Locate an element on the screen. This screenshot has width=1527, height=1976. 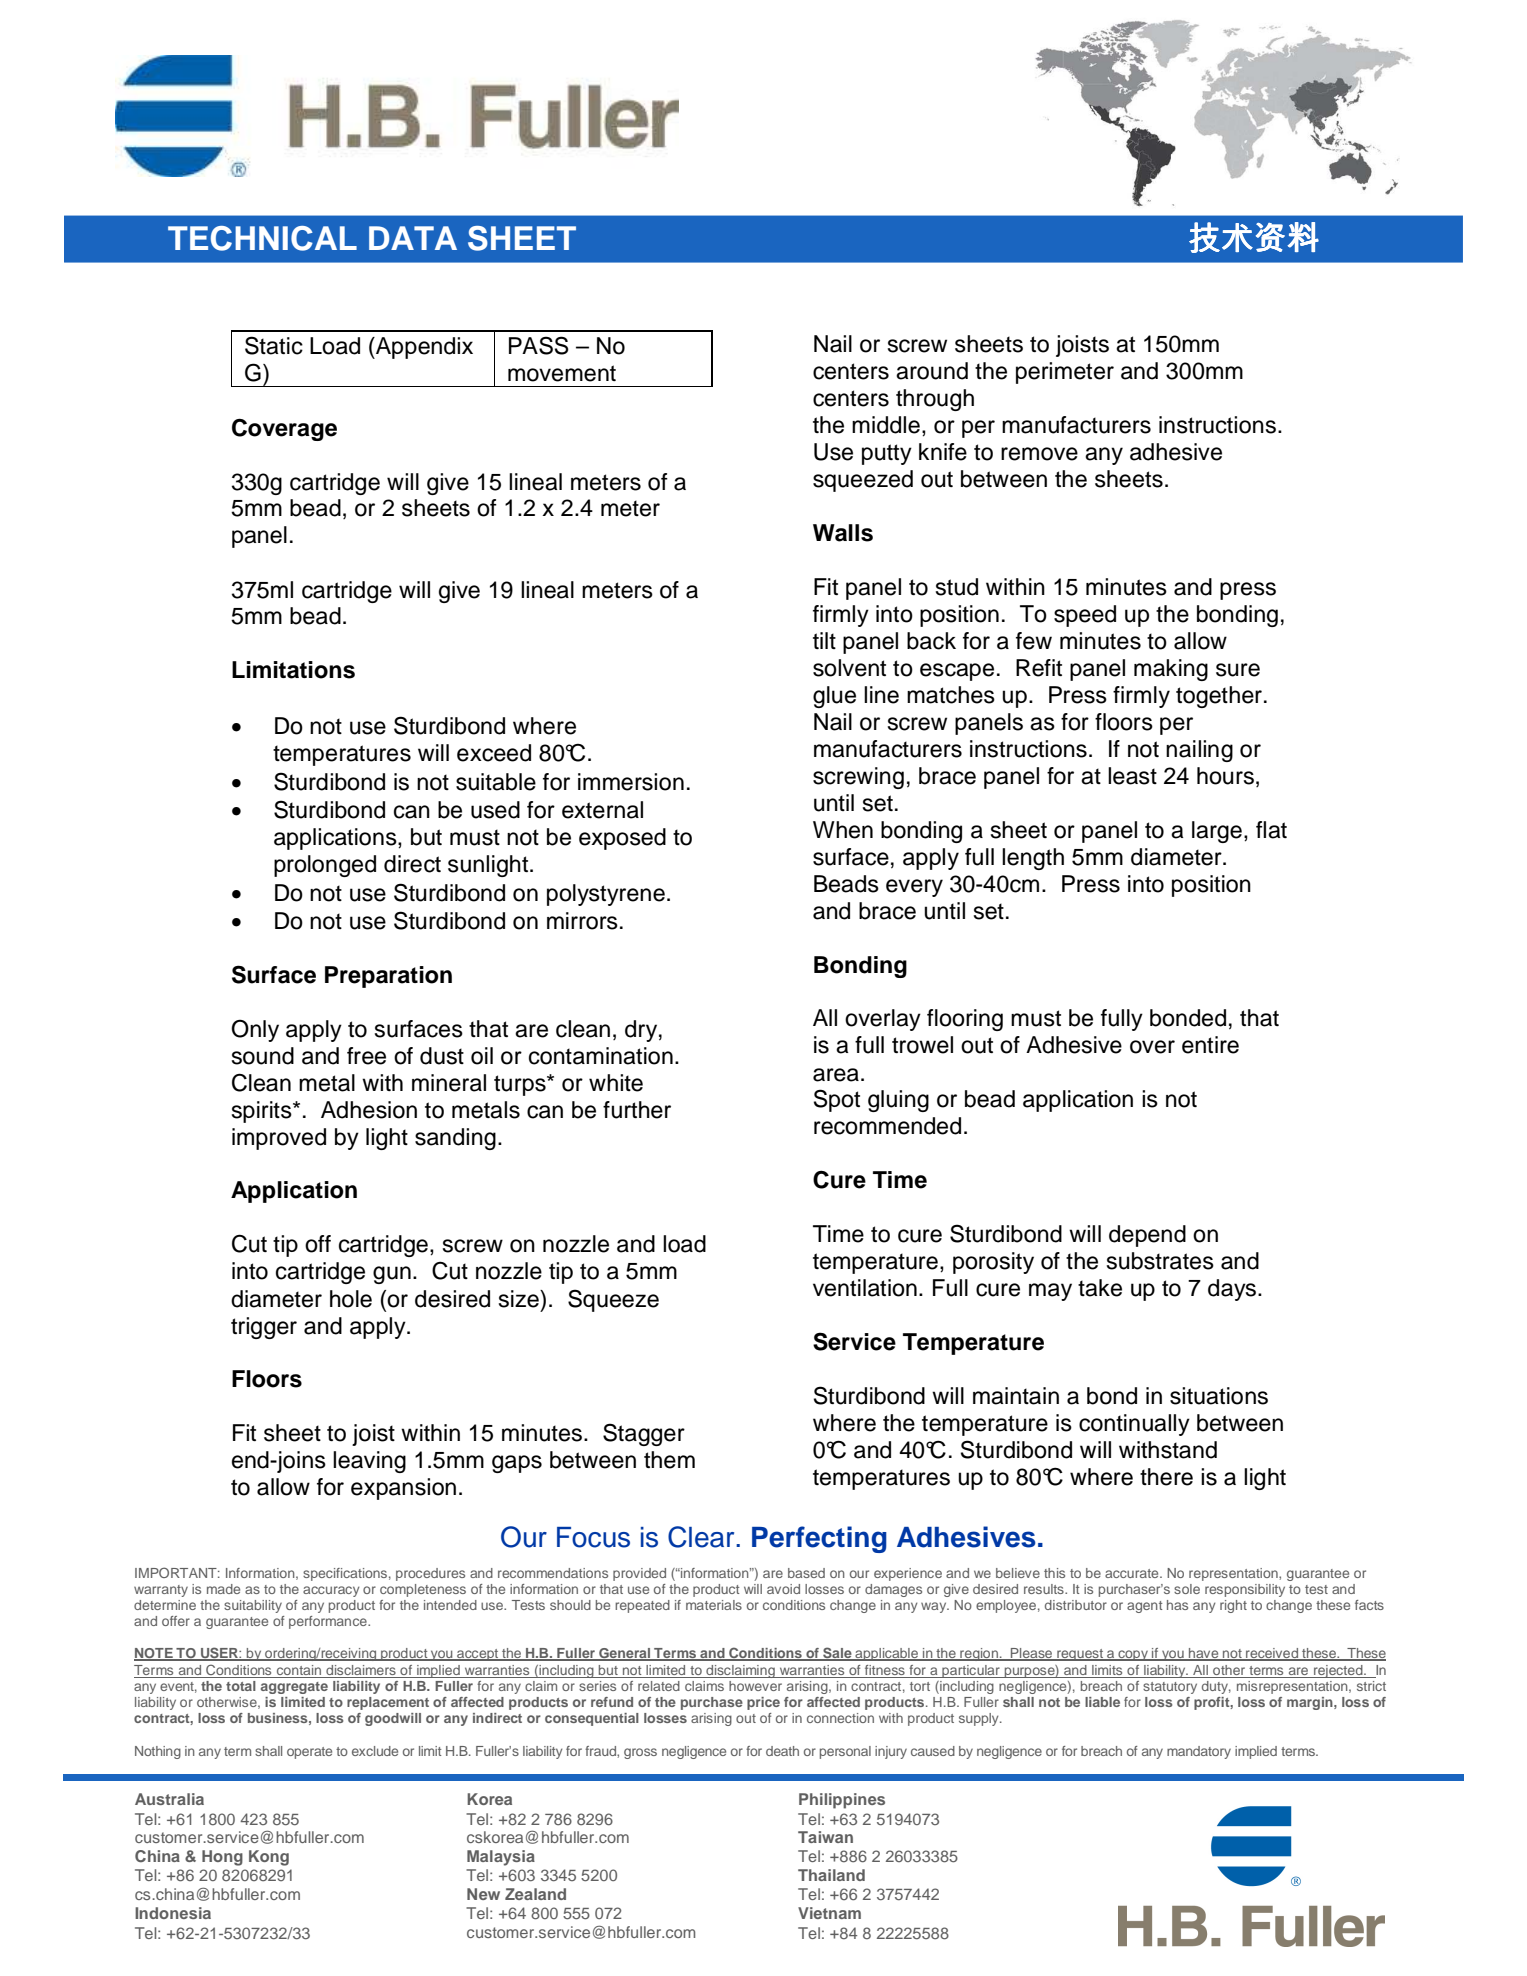
Kong is located at coordinates (269, 1858).
